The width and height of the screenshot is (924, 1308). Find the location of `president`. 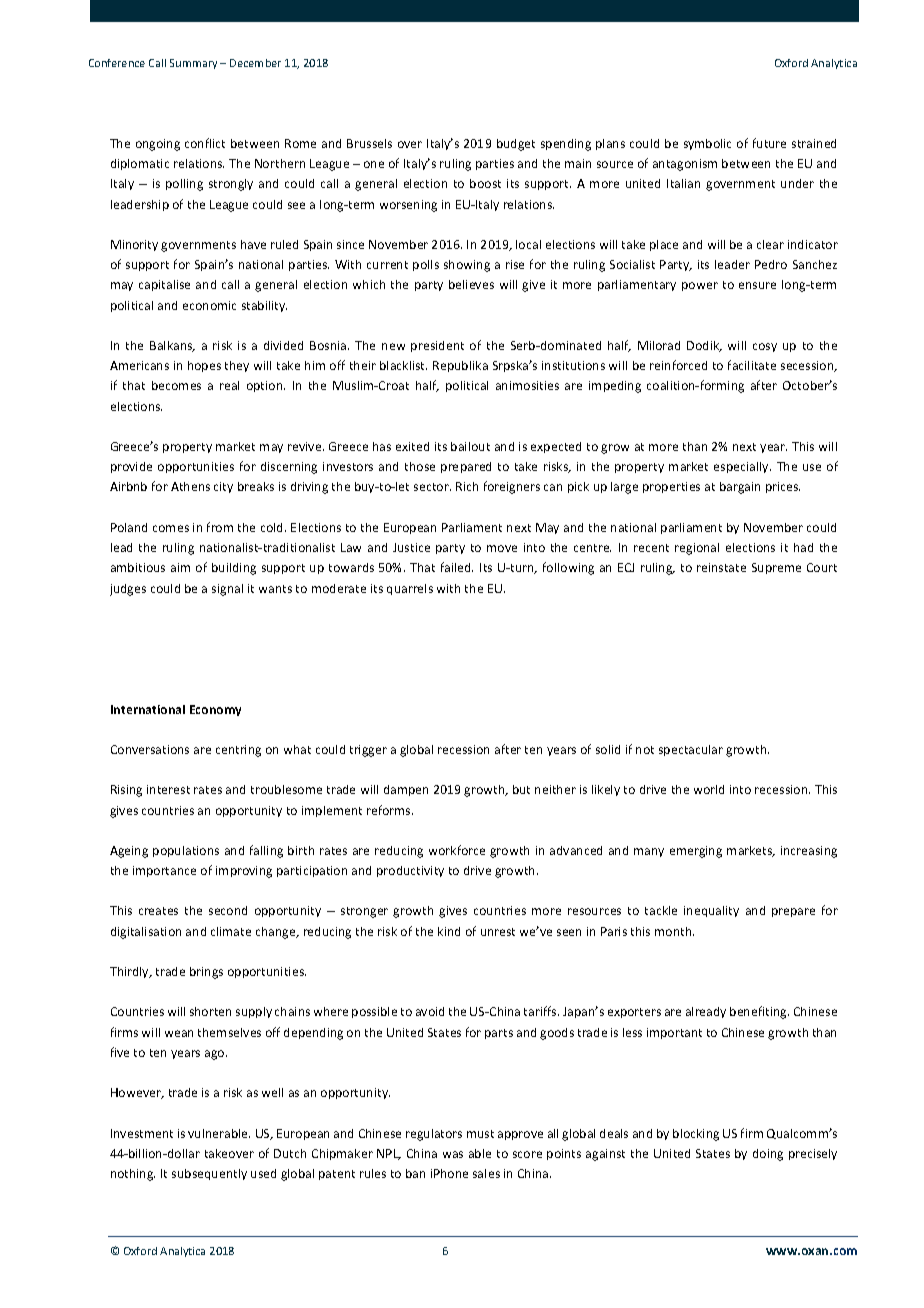

president is located at coordinates (437, 346).
